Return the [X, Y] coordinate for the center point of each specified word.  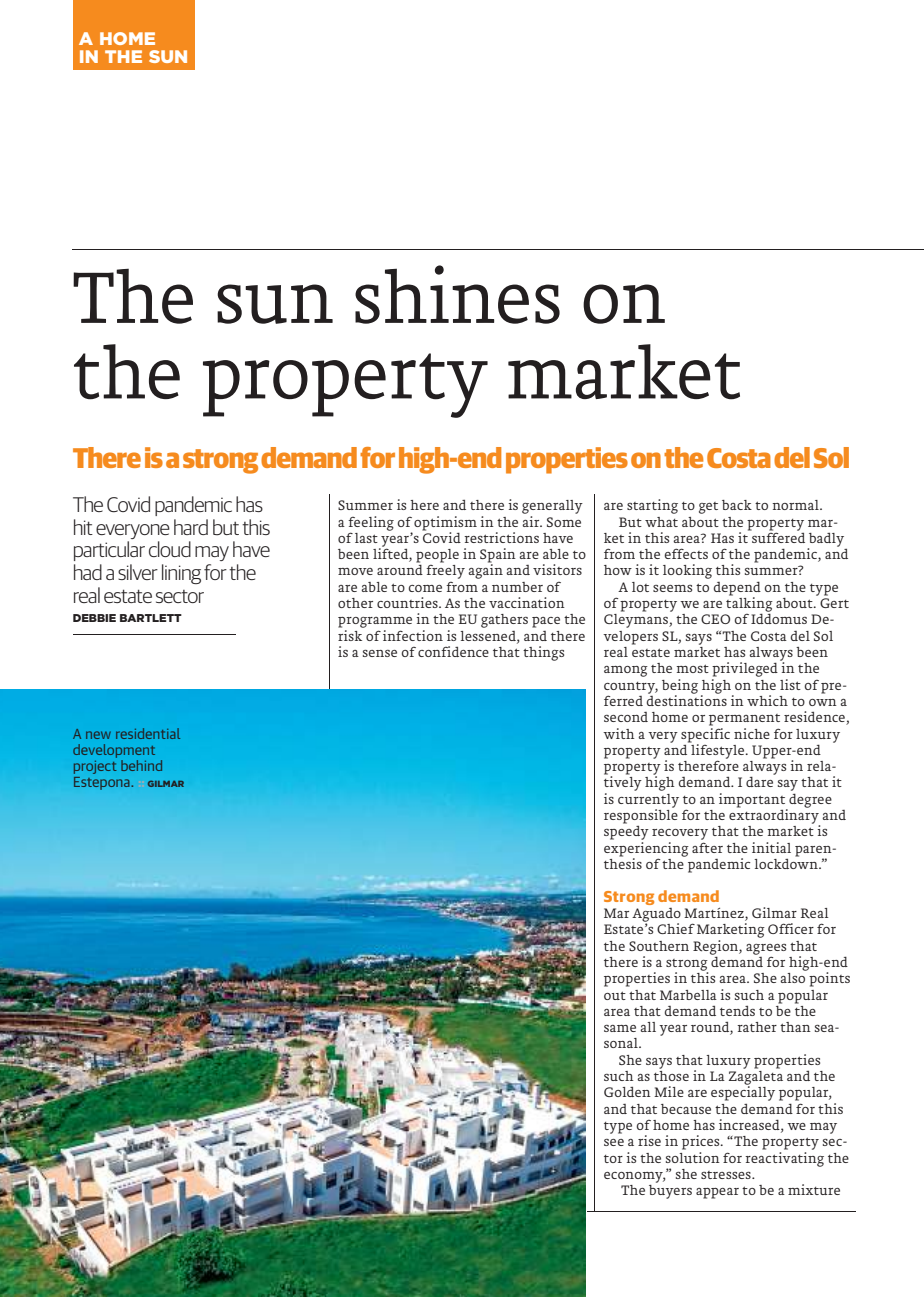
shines [457, 294]
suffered [777, 536]
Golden [627, 1092]
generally [552, 507]
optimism [445, 523]
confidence [453, 651]
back [737, 505]
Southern [659, 946]
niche [752, 733]
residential [148, 733]
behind [141, 765]
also [793, 976]
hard [191, 527]
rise [649, 1140]
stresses [727, 1175]
